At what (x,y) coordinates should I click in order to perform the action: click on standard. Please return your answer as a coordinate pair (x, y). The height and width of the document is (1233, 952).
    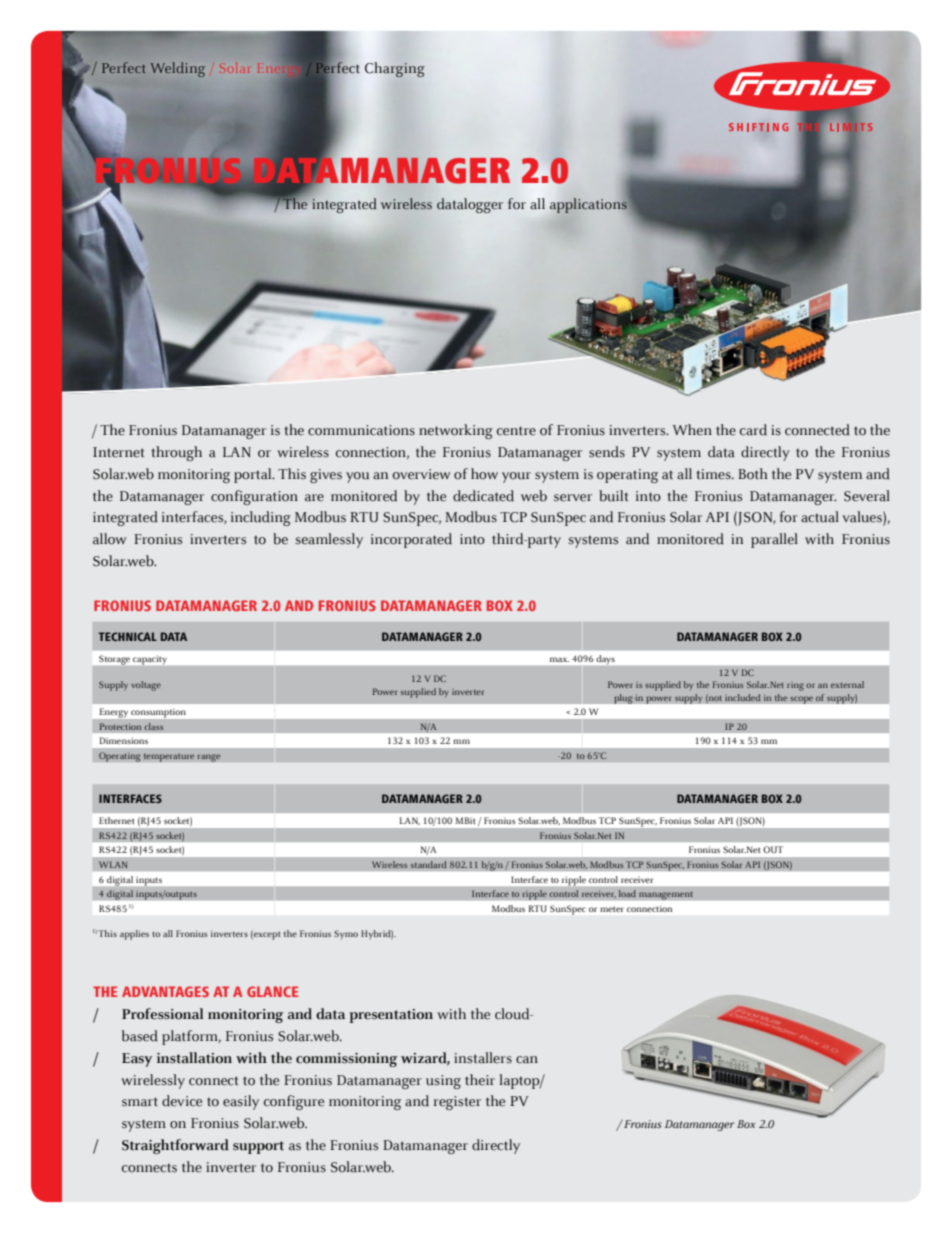
    Looking at the image, I should click on (428, 864).
